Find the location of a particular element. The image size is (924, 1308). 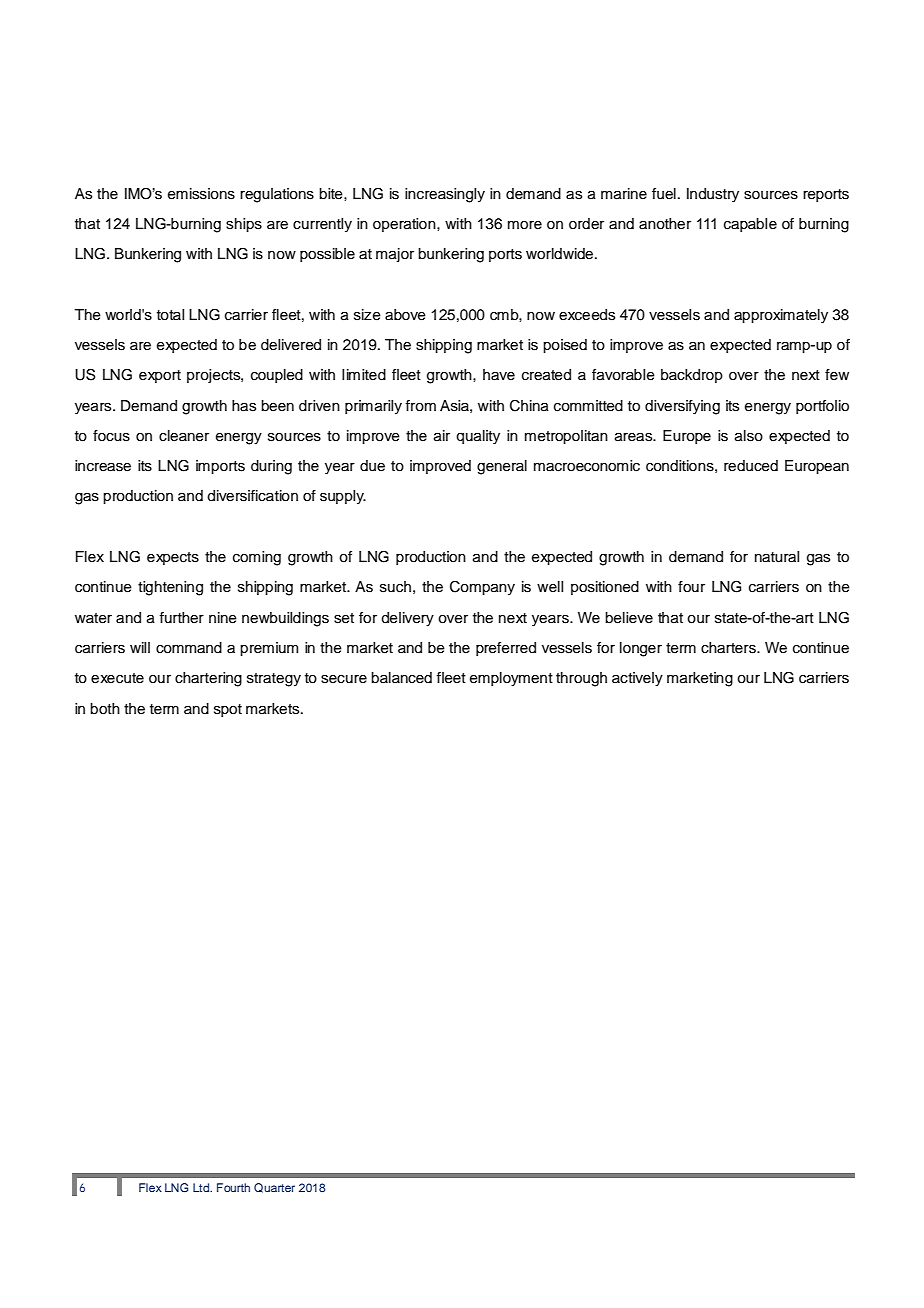

spot is located at coordinates (228, 710).
